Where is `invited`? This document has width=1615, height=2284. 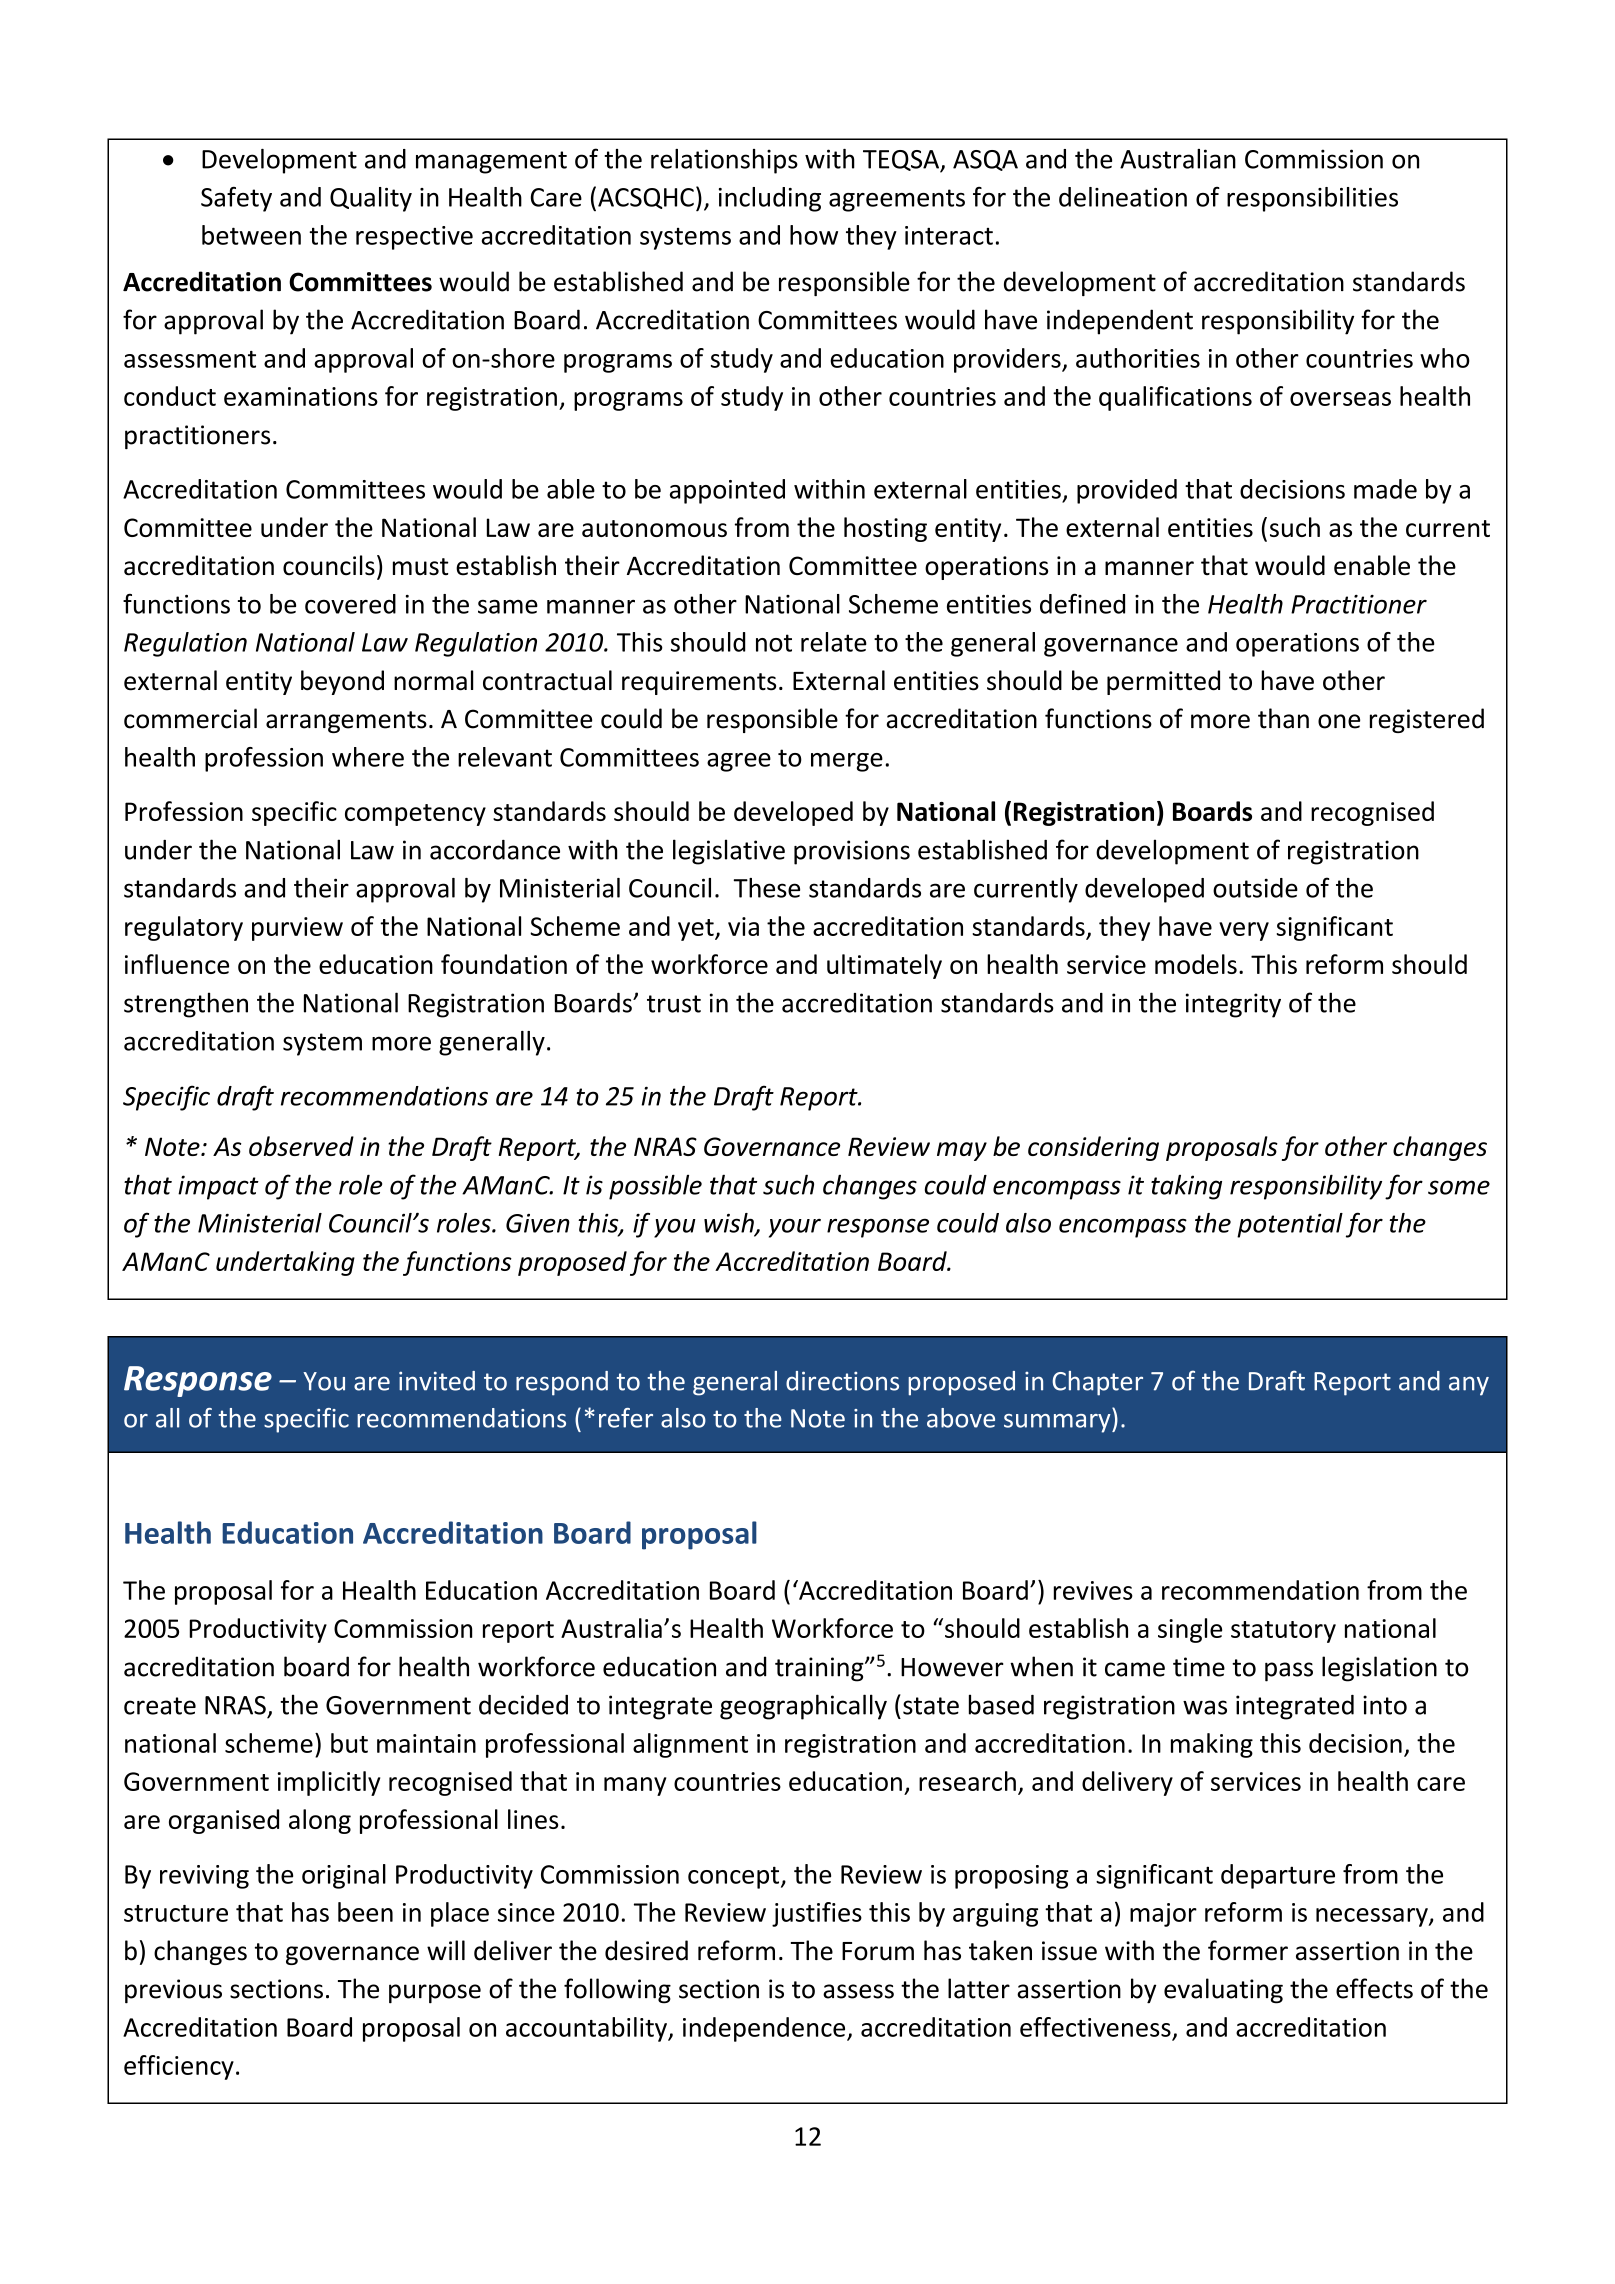
invited is located at coordinates (437, 1381).
